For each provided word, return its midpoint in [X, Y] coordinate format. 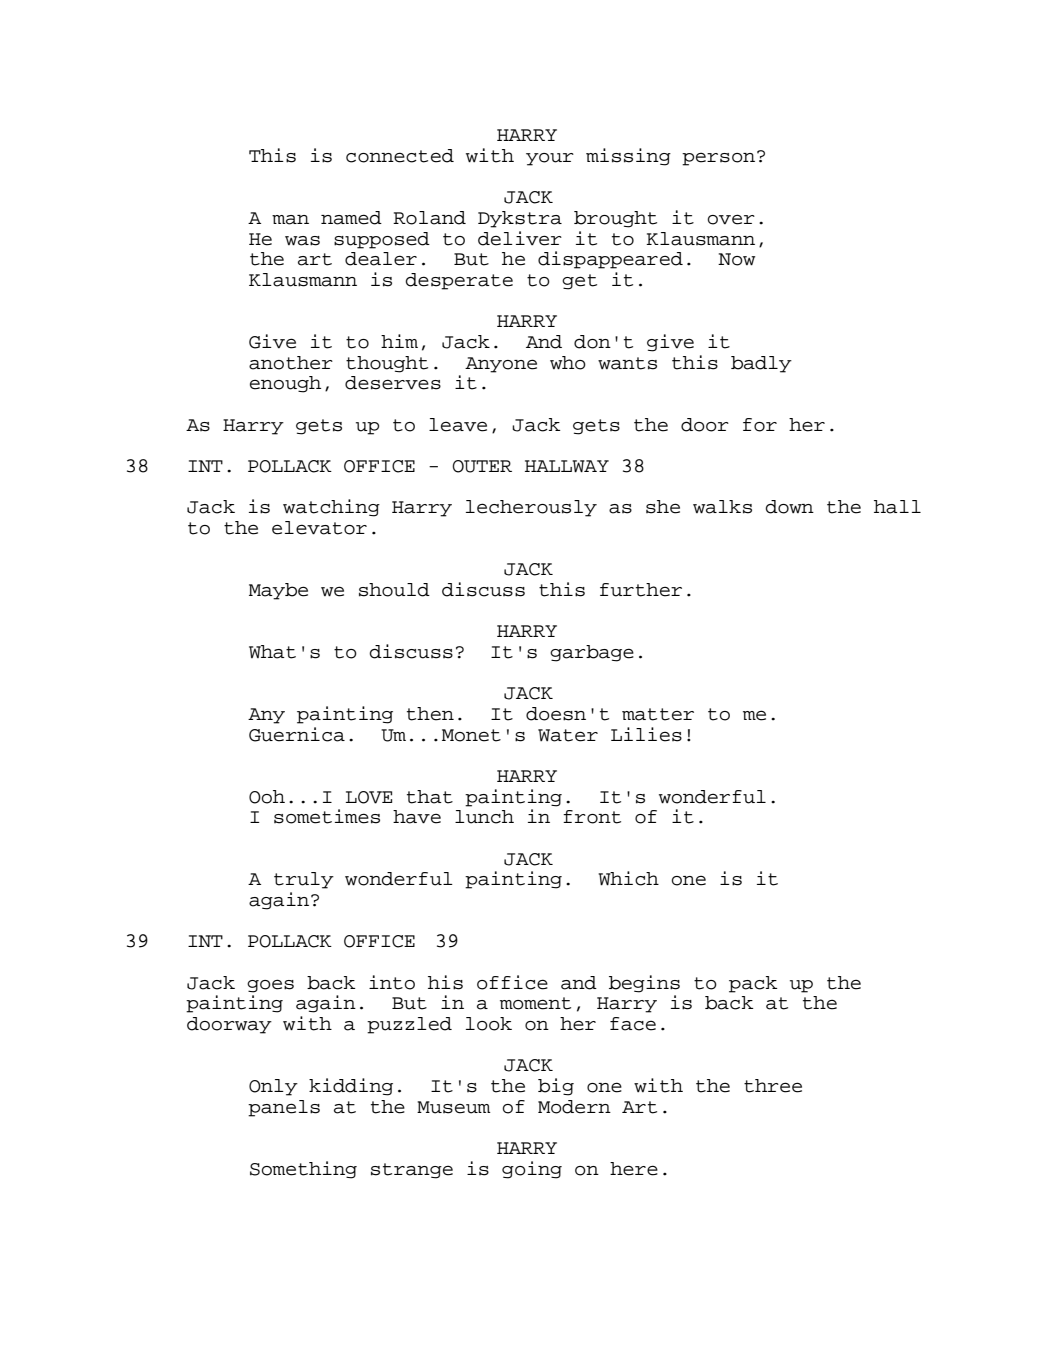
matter [658, 714]
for [760, 425]
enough [285, 384]
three [773, 1086]
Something [303, 1170]
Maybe [278, 591]
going [532, 1170]
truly [304, 880]
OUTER [482, 466]
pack [753, 984]
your [550, 159]
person [718, 159]
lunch [484, 817]
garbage [592, 653]
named [351, 218]
